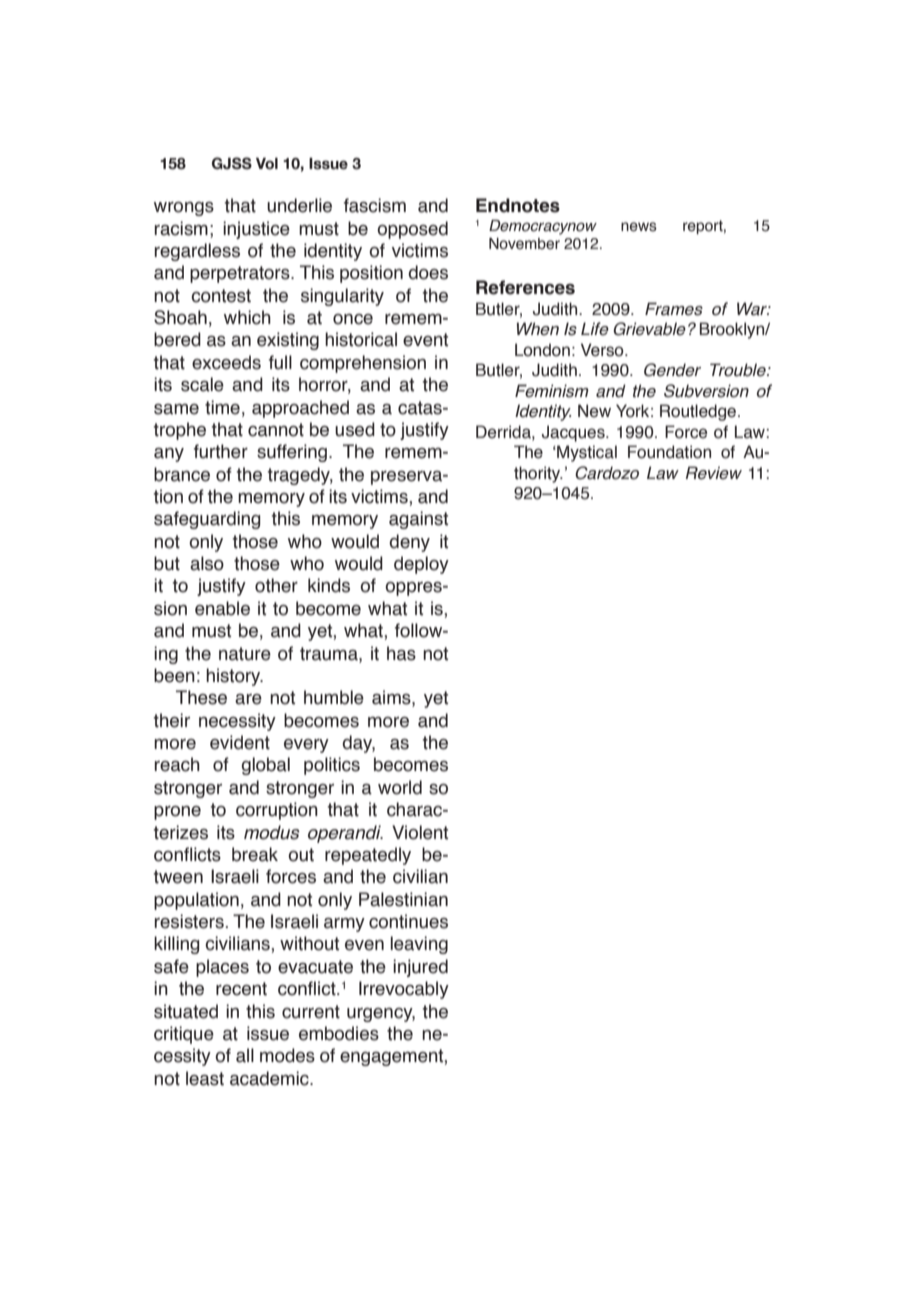 This document has width=924, height=1308. Describe the element at coordinates (221, 451) in the document. I see `further` at that location.
